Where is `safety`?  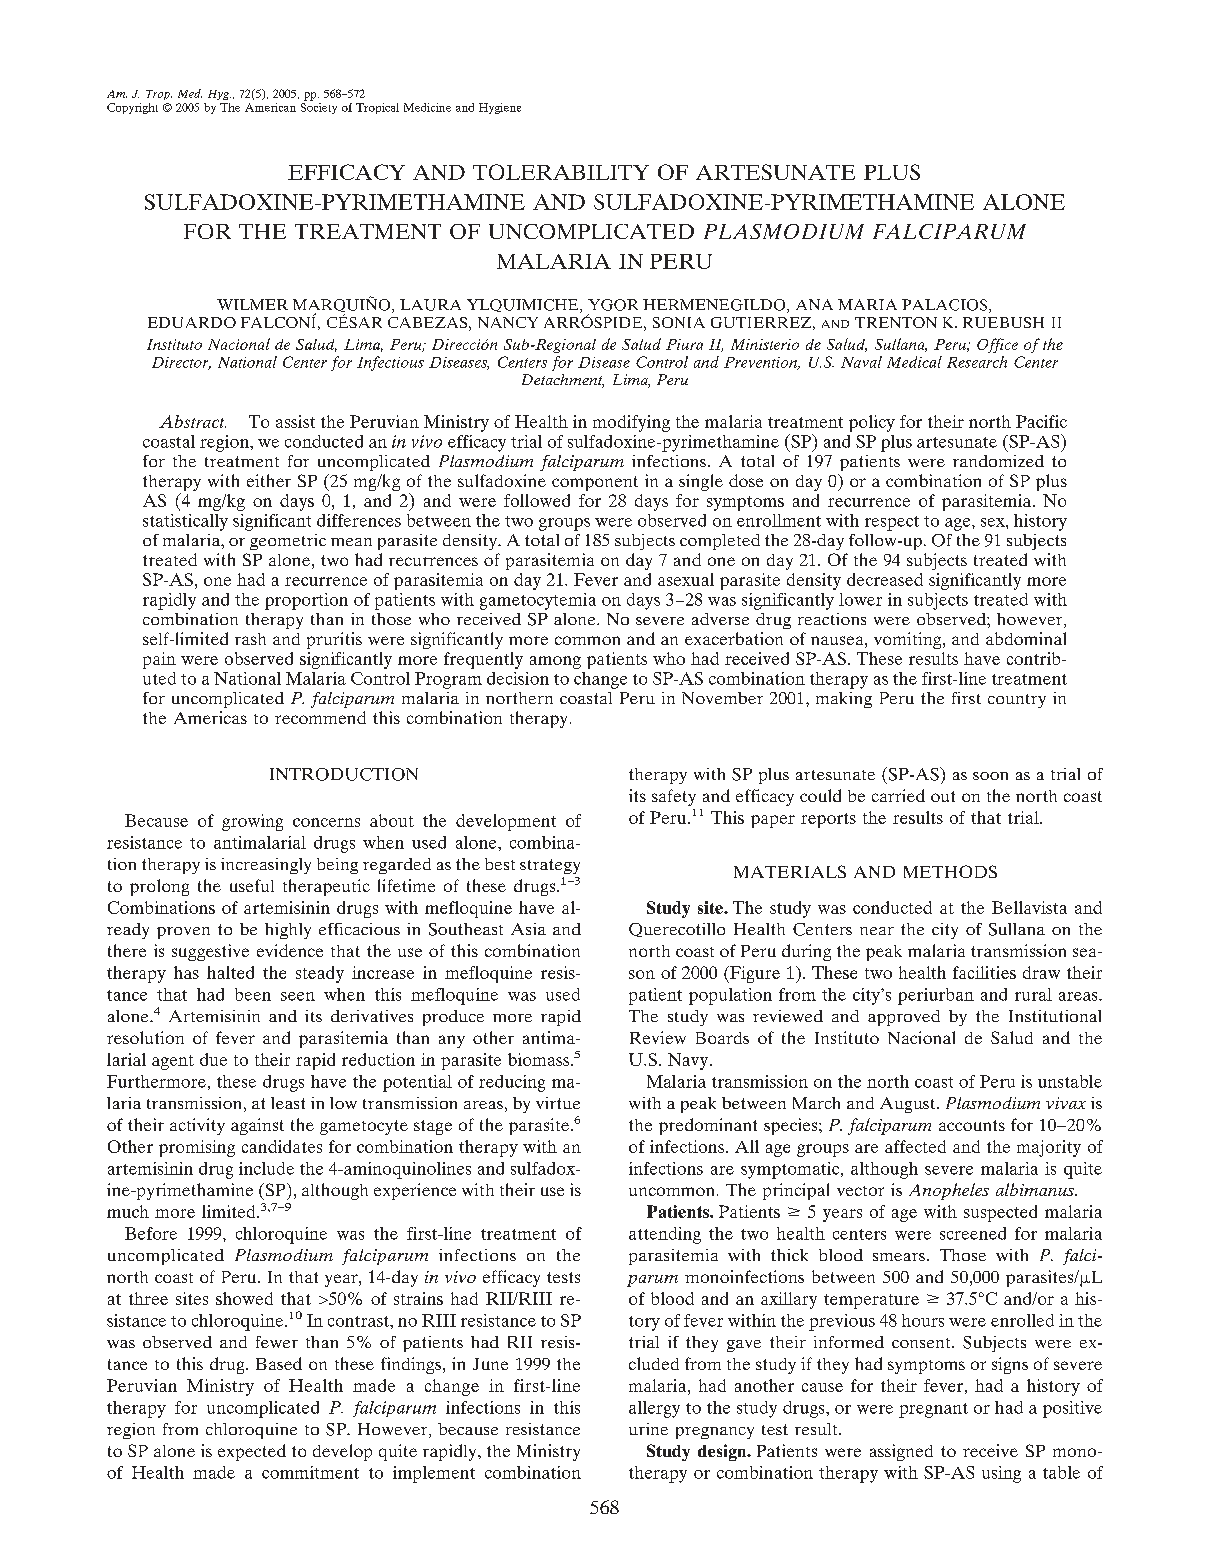 safety is located at coordinates (674, 797).
